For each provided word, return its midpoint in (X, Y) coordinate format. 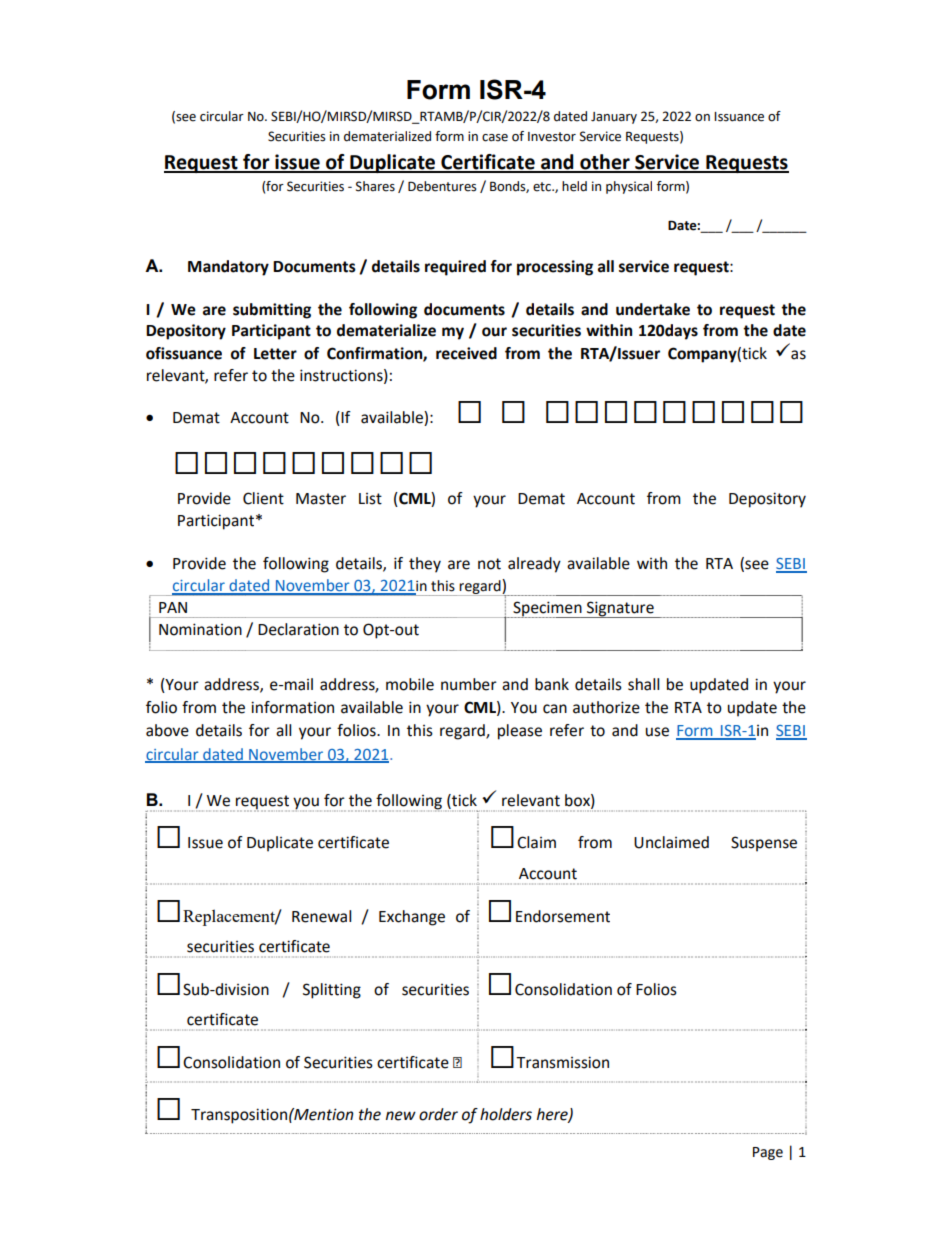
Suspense (764, 844)
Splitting (332, 991)
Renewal (321, 916)
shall (643, 684)
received (466, 353)
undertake (653, 309)
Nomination (200, 629)
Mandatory (228, 268)
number (469, 684)
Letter (275, 354)
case (495, 138)
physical (629, 187)
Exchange (412, 918)
